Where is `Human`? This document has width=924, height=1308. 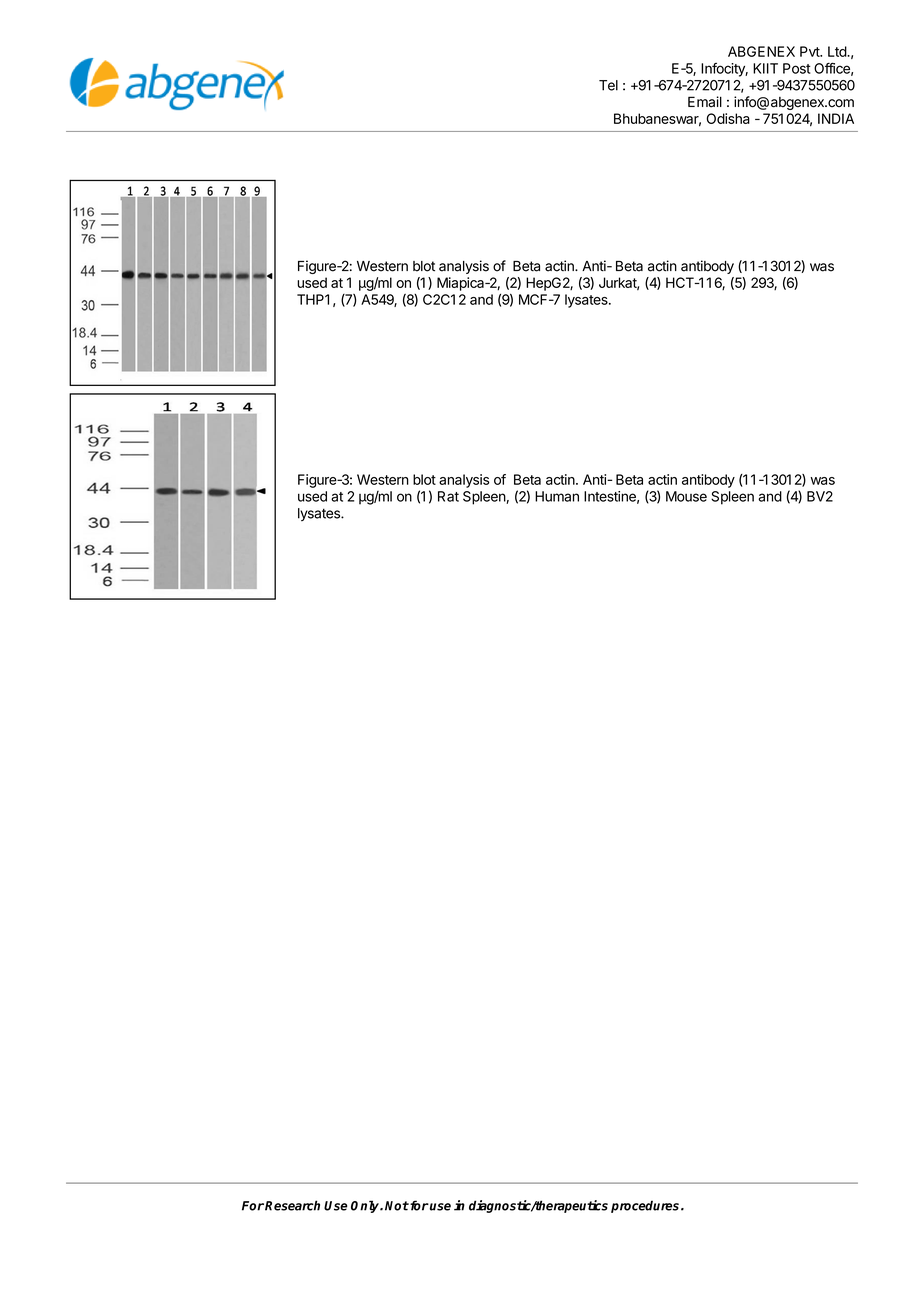
Human is located at coordinates (557, 496).
